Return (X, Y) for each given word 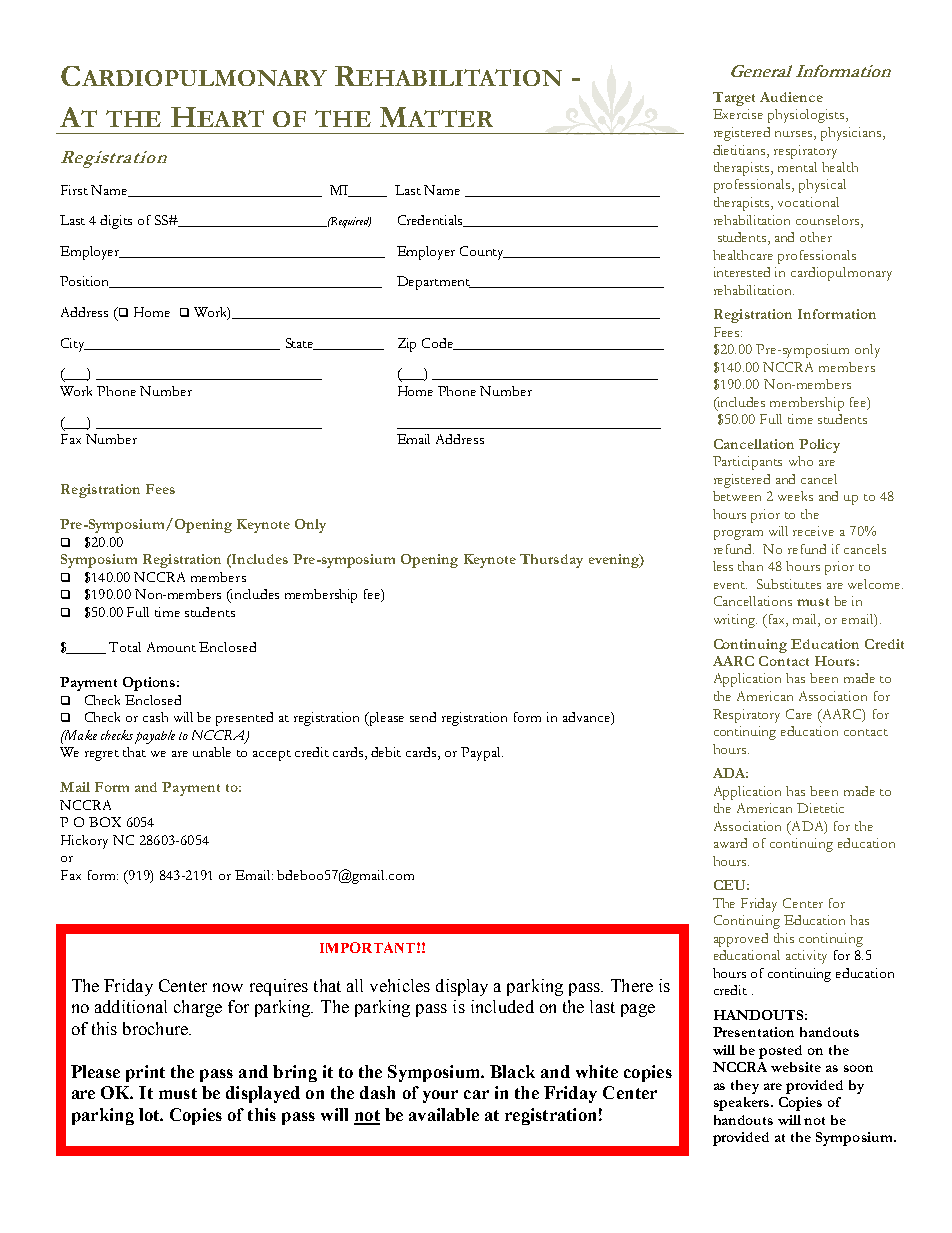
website (796, 1067)
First (74, 190)
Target (734, 99)
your (440, 1096)
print (145, 1073)
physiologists (807, 116)
